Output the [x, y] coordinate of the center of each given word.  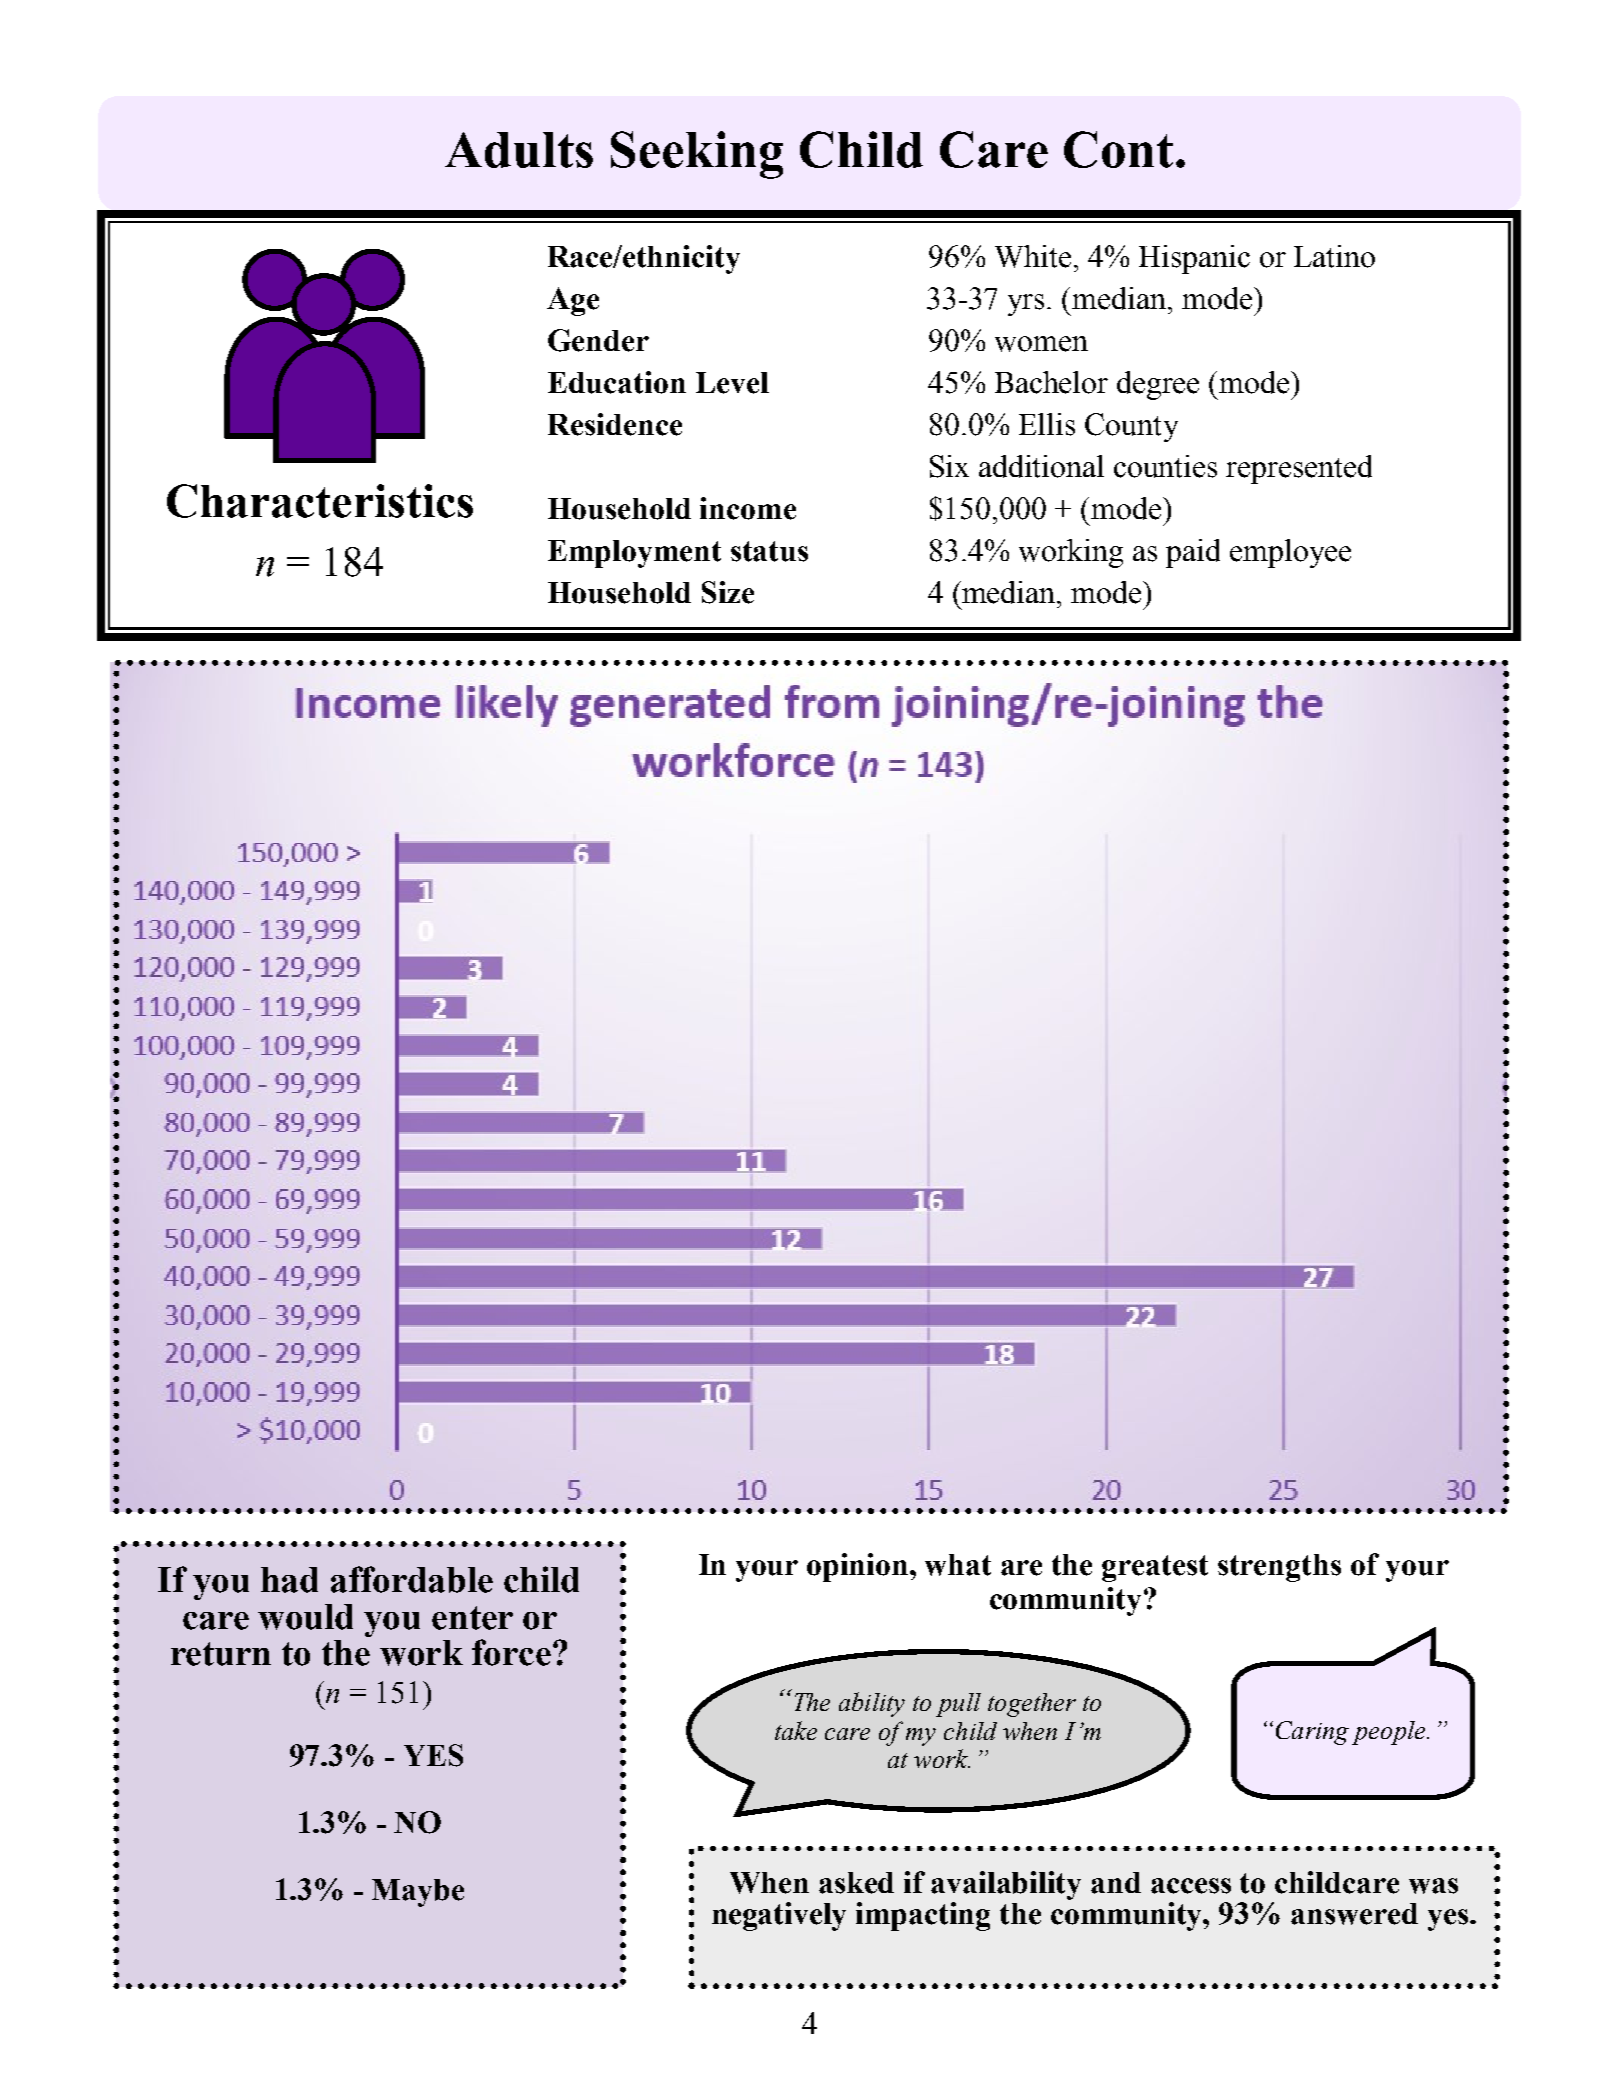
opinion [859, 1567]
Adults [519, 150]
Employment [634, 554]
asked [856, 1883]
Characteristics [320, 501]
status [769, 551]
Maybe [418, 1893]
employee [1290, 553]
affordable [412, 1579]
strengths [1279, 1568]
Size [728, 592]
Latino [1334, 256]
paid [1193, 553]
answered [1354, 1914]
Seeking [697, 155]
